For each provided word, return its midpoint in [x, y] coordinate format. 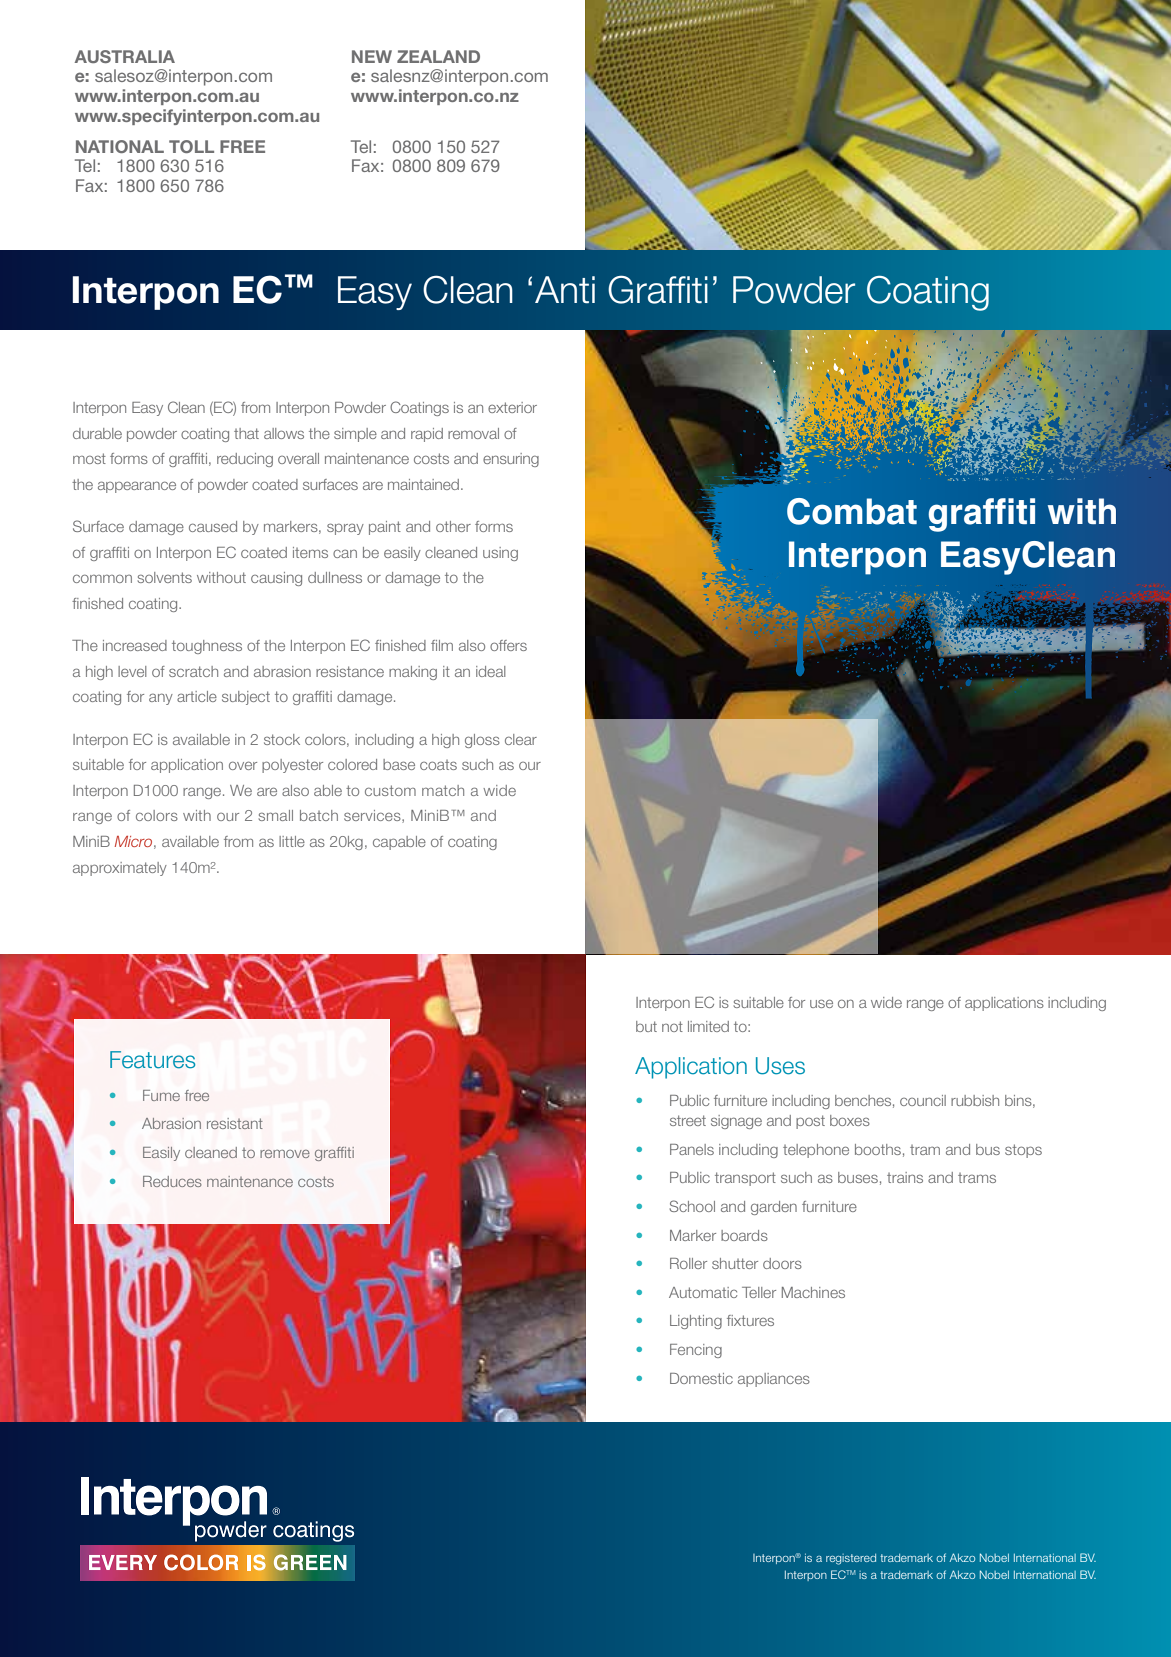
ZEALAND [438, 56]
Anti [565, 289]
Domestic [701, 1378]
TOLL [191, 146]
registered [851, 1559]
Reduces [172, 1181]
